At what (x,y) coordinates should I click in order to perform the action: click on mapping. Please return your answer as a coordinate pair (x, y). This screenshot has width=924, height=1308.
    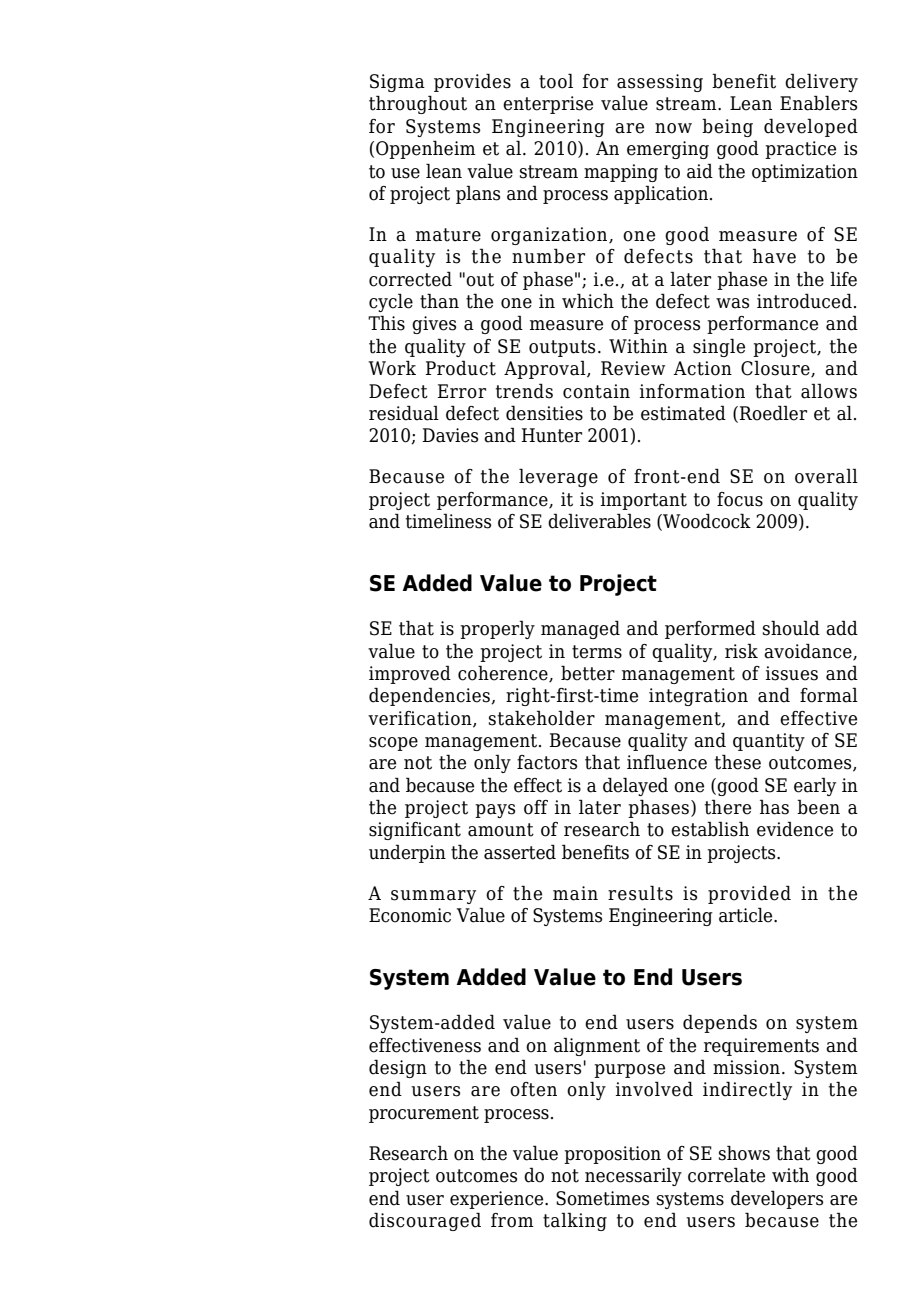
    Looking at the image, I should click on (621, 173).
